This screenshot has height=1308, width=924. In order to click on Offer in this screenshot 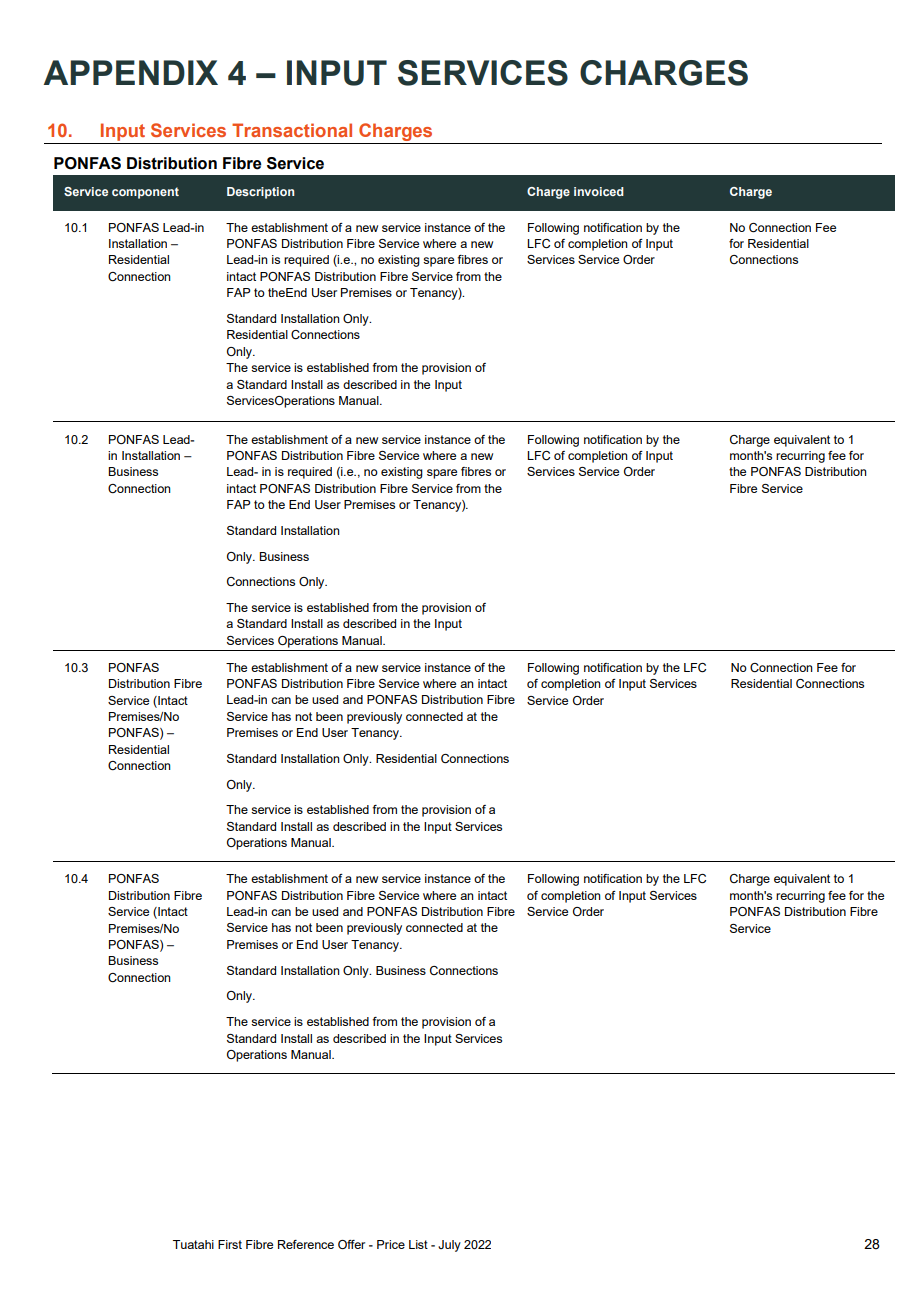, I will do `click(351, 1244)`.
